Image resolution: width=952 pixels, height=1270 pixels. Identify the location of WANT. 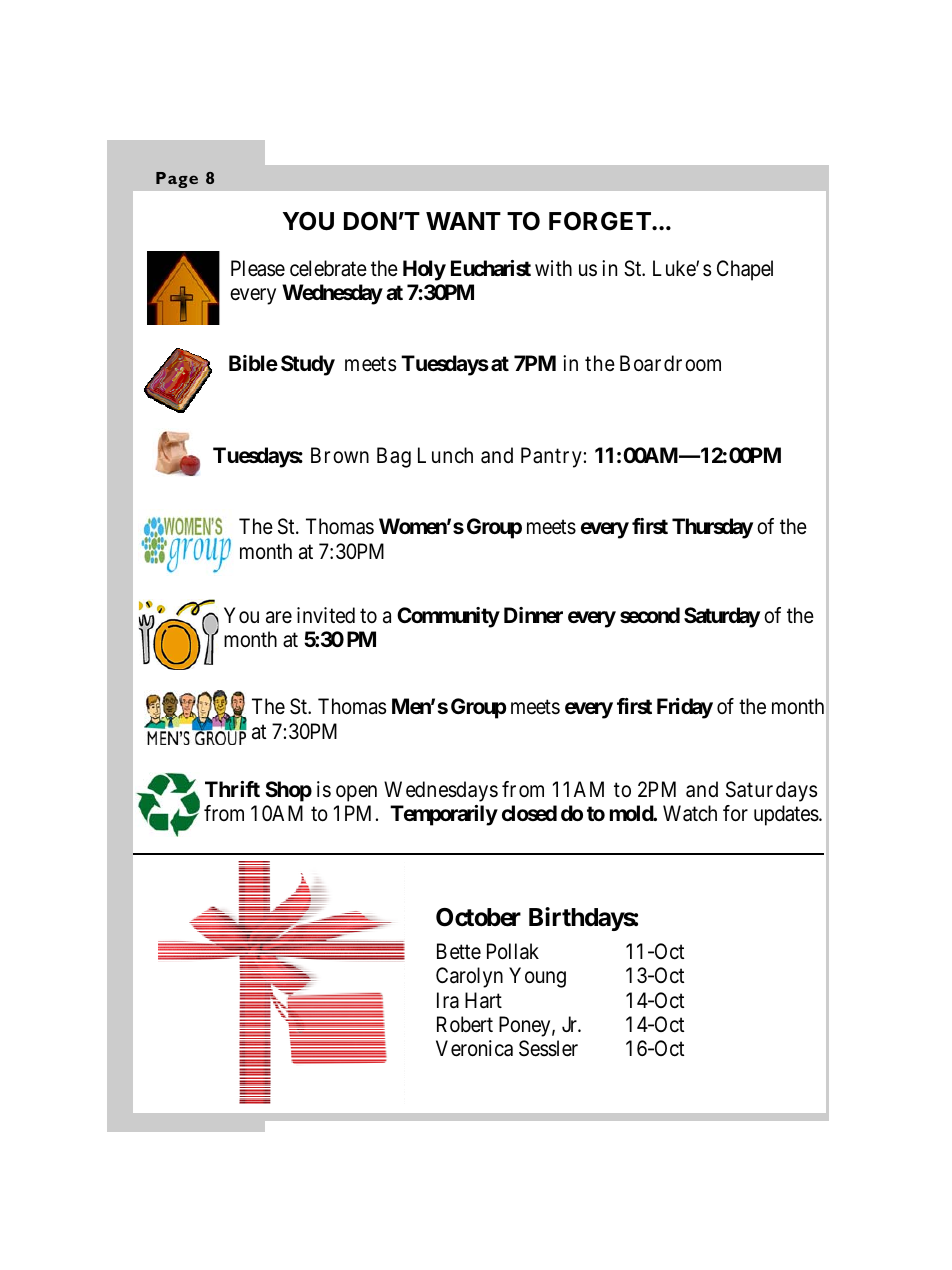
(463, 221).
